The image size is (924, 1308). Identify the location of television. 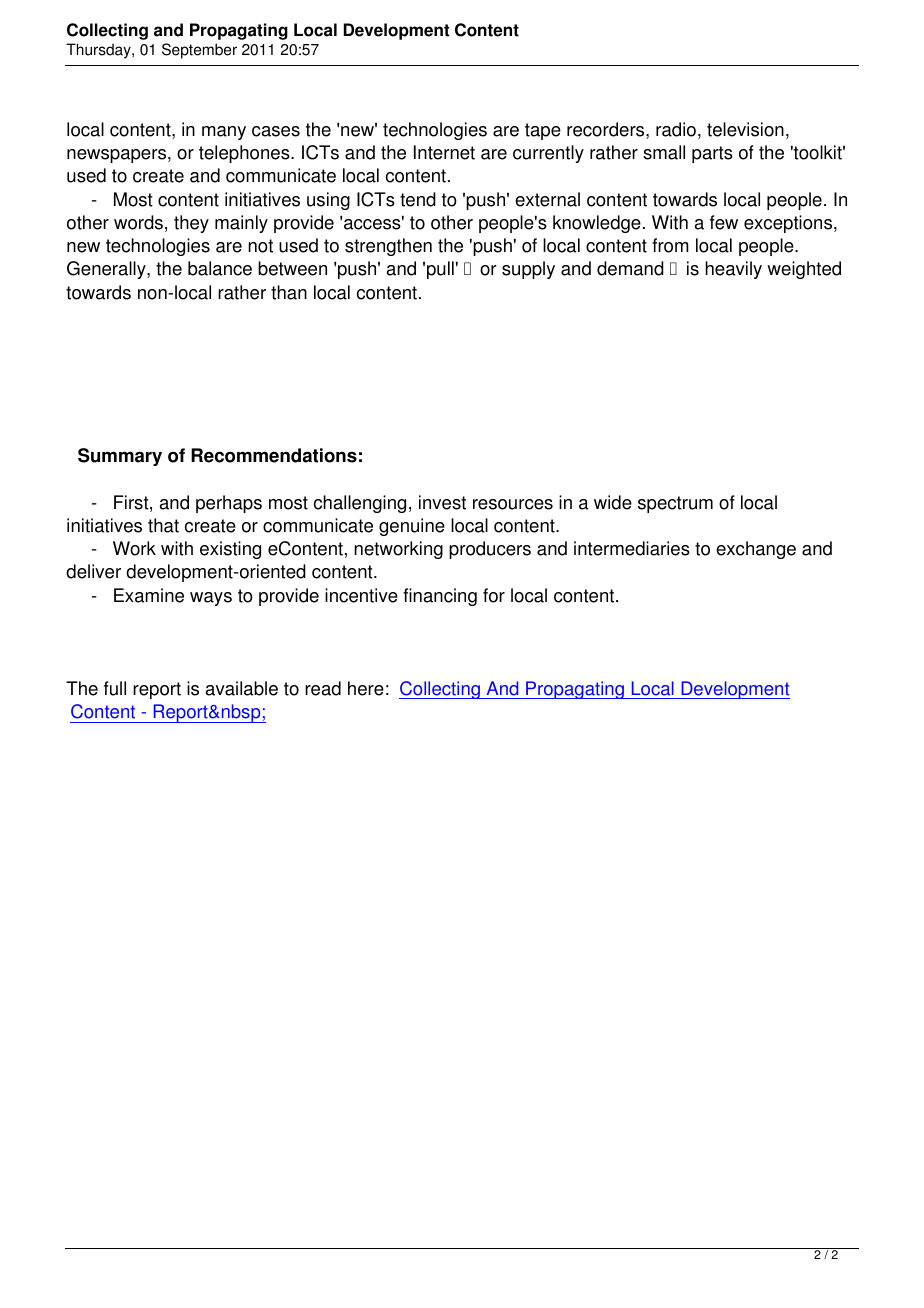
(745, 129).
